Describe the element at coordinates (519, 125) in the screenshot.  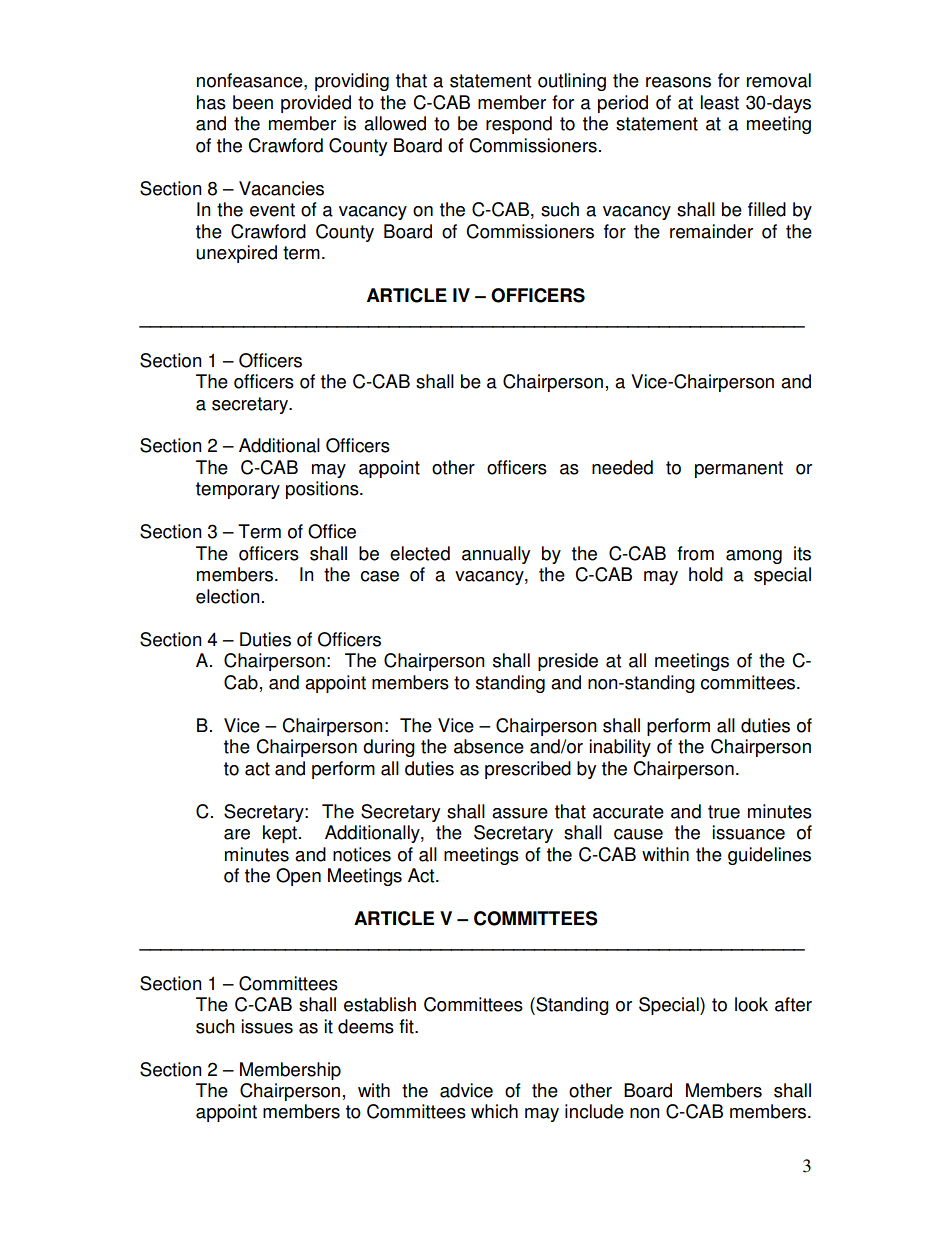
I see `respond` at that location.
